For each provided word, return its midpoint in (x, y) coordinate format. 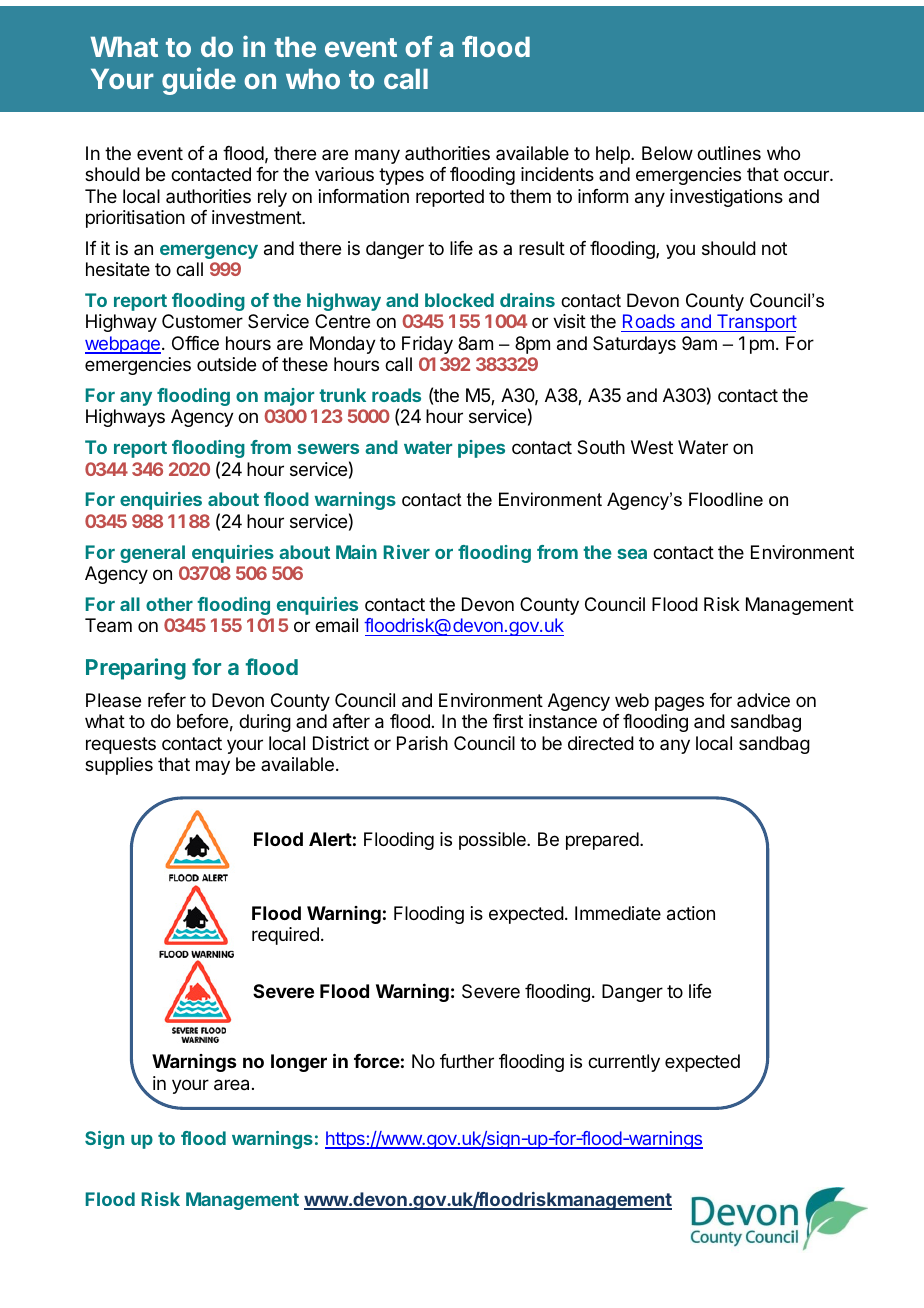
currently (624, 1063)
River (407, 552)
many (377, 156)
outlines (729, 153)
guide (199, 81)
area (231, 1085)
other (169, 604)
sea (632, 554)
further (467, 1061)
